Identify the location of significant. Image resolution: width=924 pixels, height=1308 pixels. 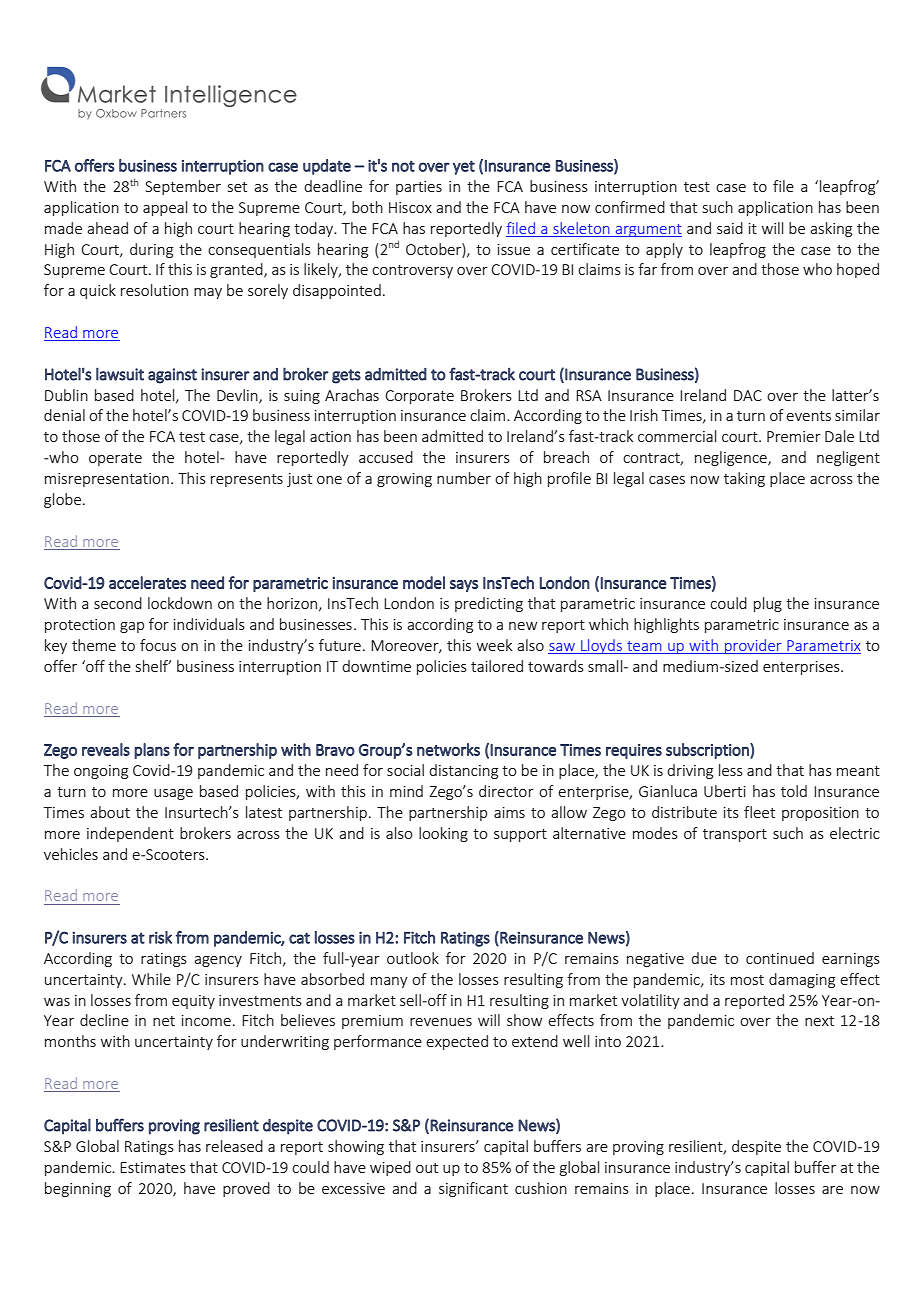
(473, 1189).
